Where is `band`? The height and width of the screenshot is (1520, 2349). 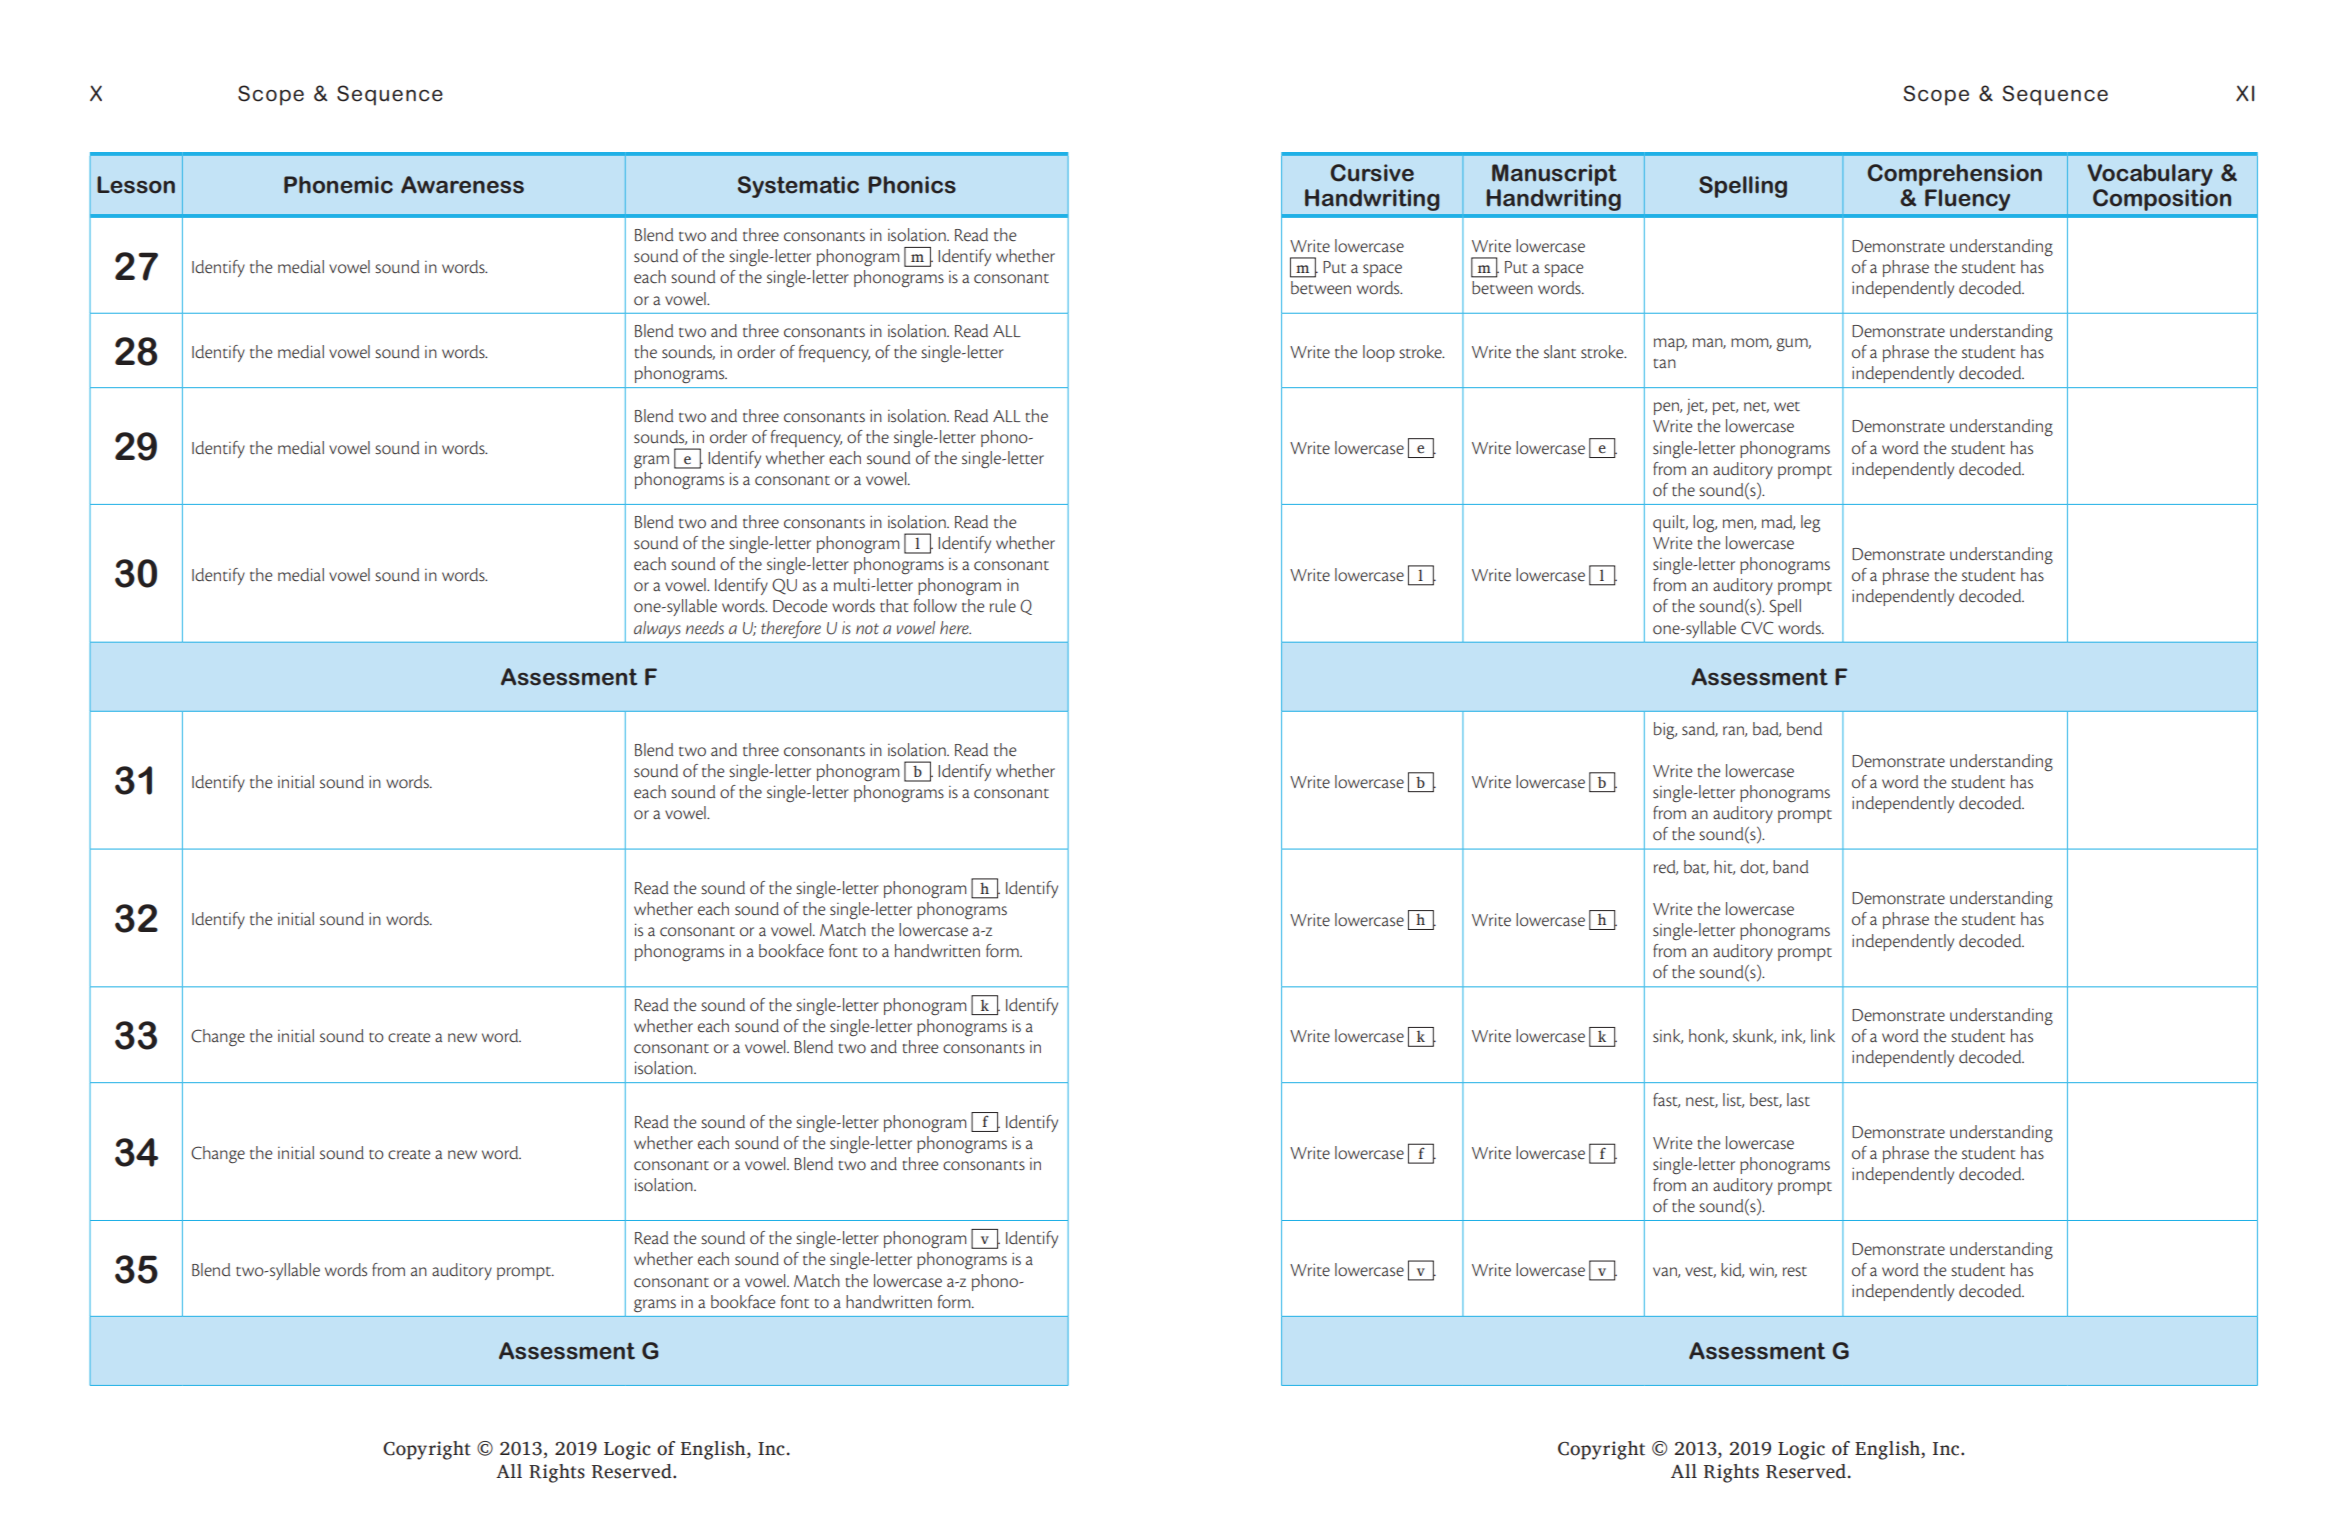 band is located at coordinates (1790, 866).
